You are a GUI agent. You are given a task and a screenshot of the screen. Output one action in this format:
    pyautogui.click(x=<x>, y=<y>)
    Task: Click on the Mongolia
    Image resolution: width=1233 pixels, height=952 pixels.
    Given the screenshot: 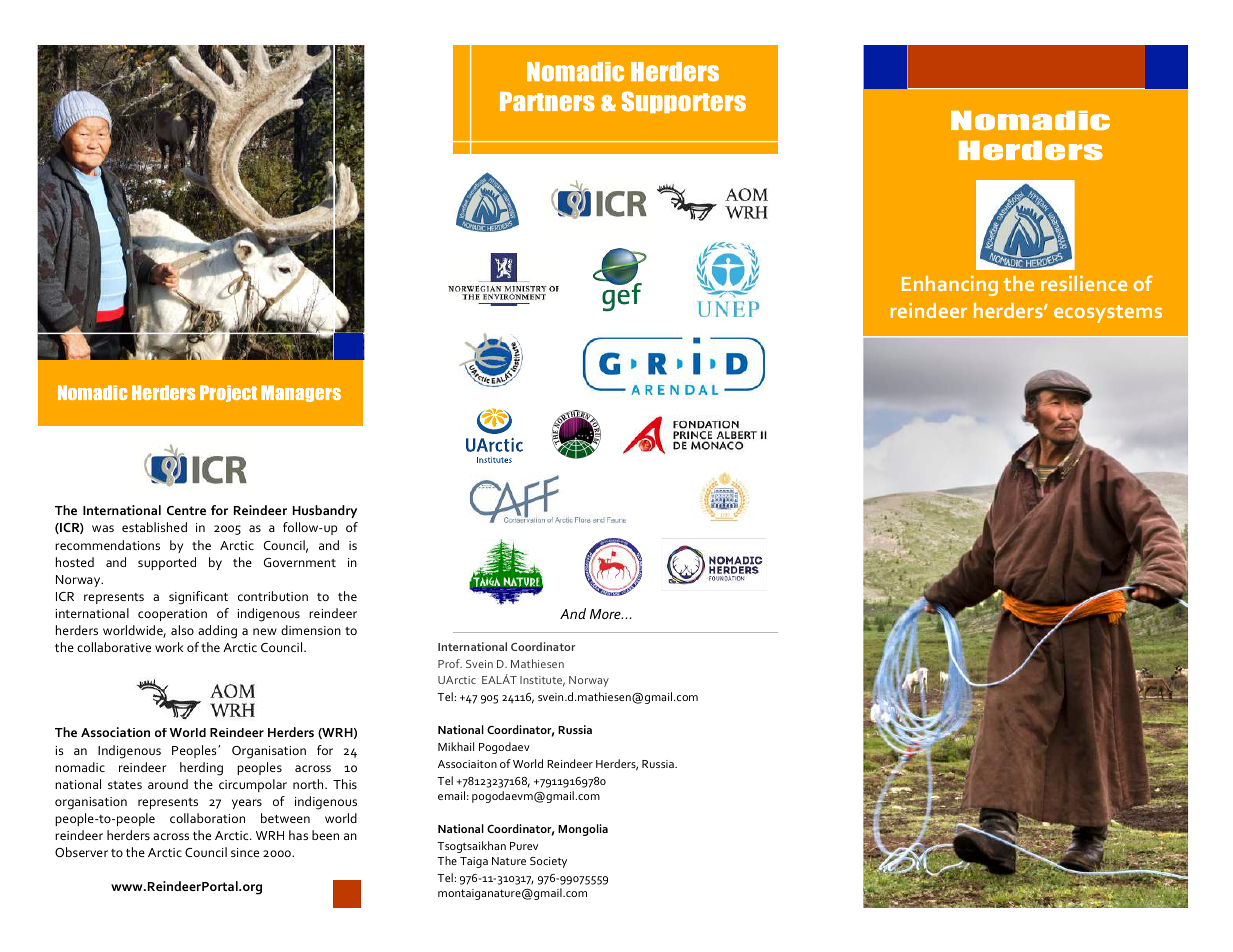 What is the action you would take?
    pyautogui.click(x=583, y=830)
